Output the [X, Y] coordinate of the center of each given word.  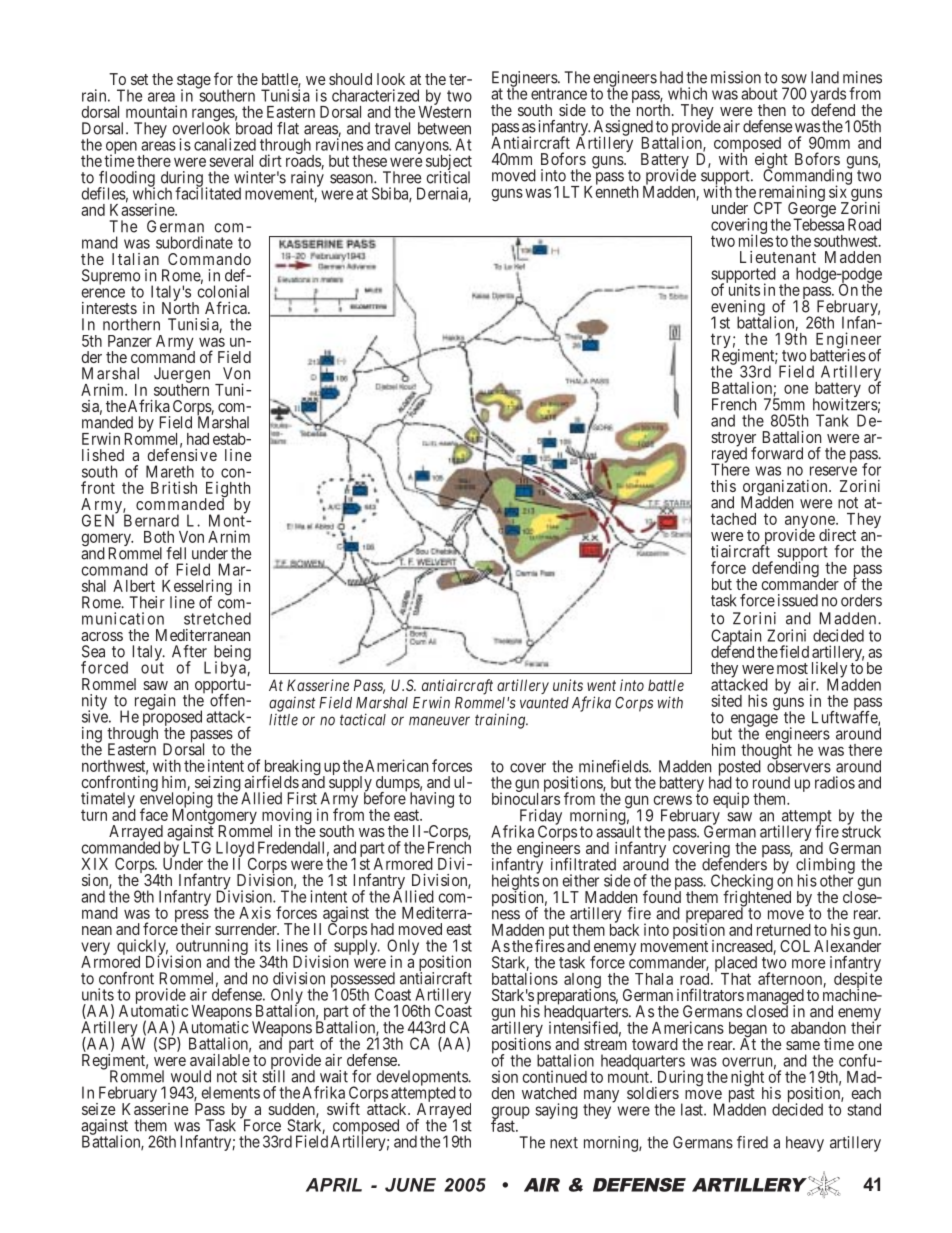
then [772, 110]
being [232, 654]
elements [231, 1092]
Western [444, 111]
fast [504, 1125]
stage [194, 82]
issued [798, 600]
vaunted [544, 703]
